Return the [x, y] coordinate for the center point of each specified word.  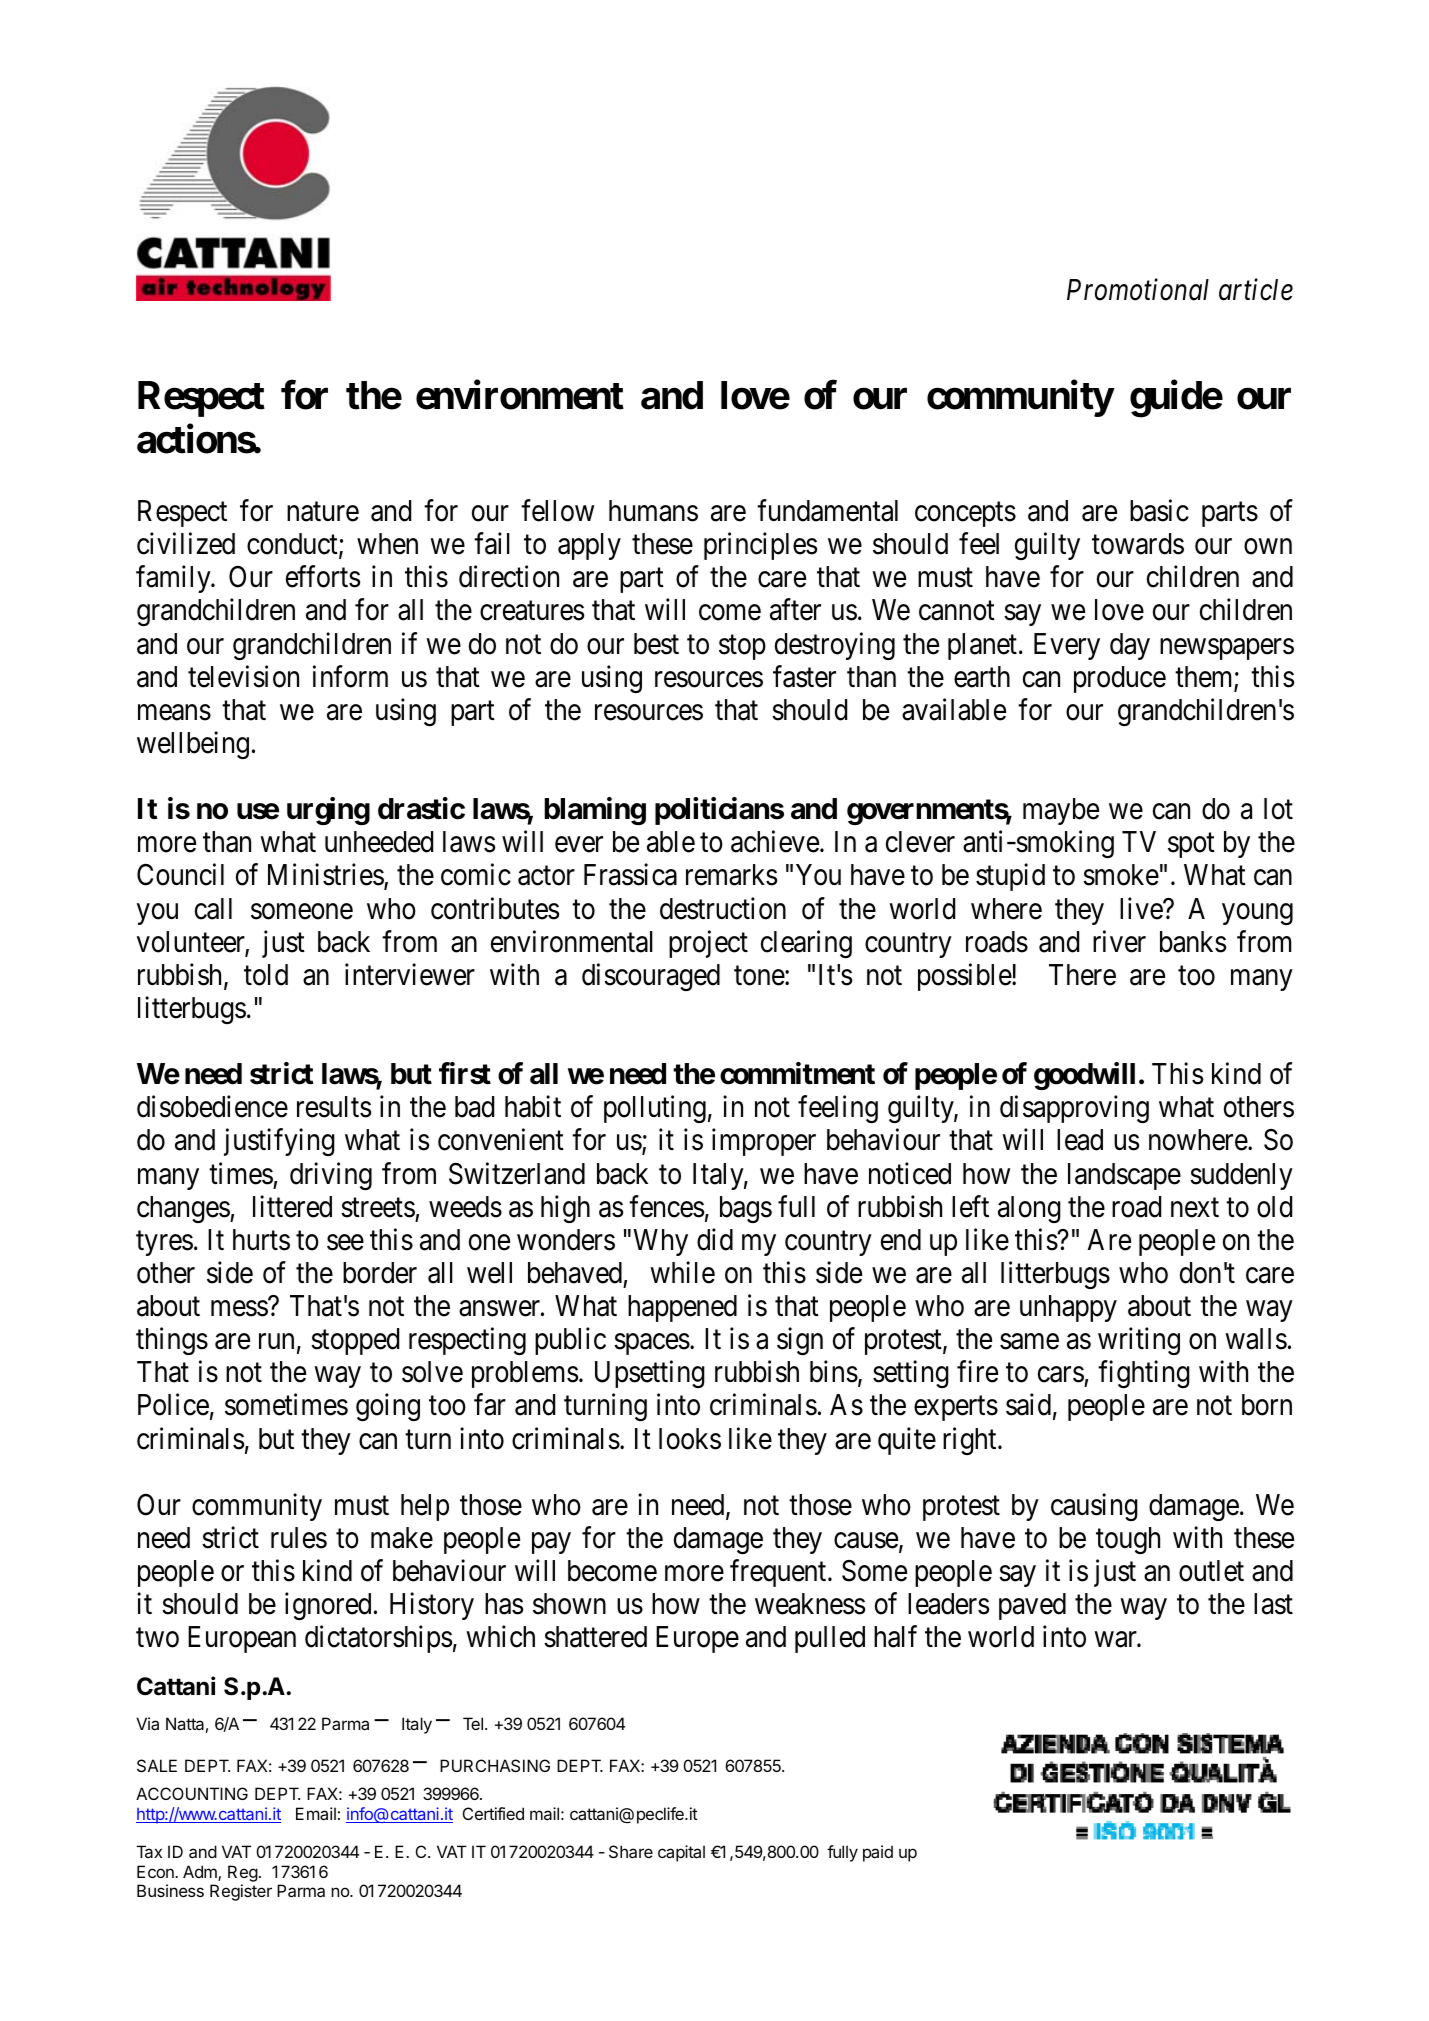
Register [241, 1892]
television [243, 676]
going [388, 1407]
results [334, 1107]
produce [1120, 679]
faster [804, 676]
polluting [655, 1109]
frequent [779, 1573]
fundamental [827, 510]
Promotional [1138, 290]
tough [1128, 1540]
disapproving [1074, 1109]
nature [323, 512]
